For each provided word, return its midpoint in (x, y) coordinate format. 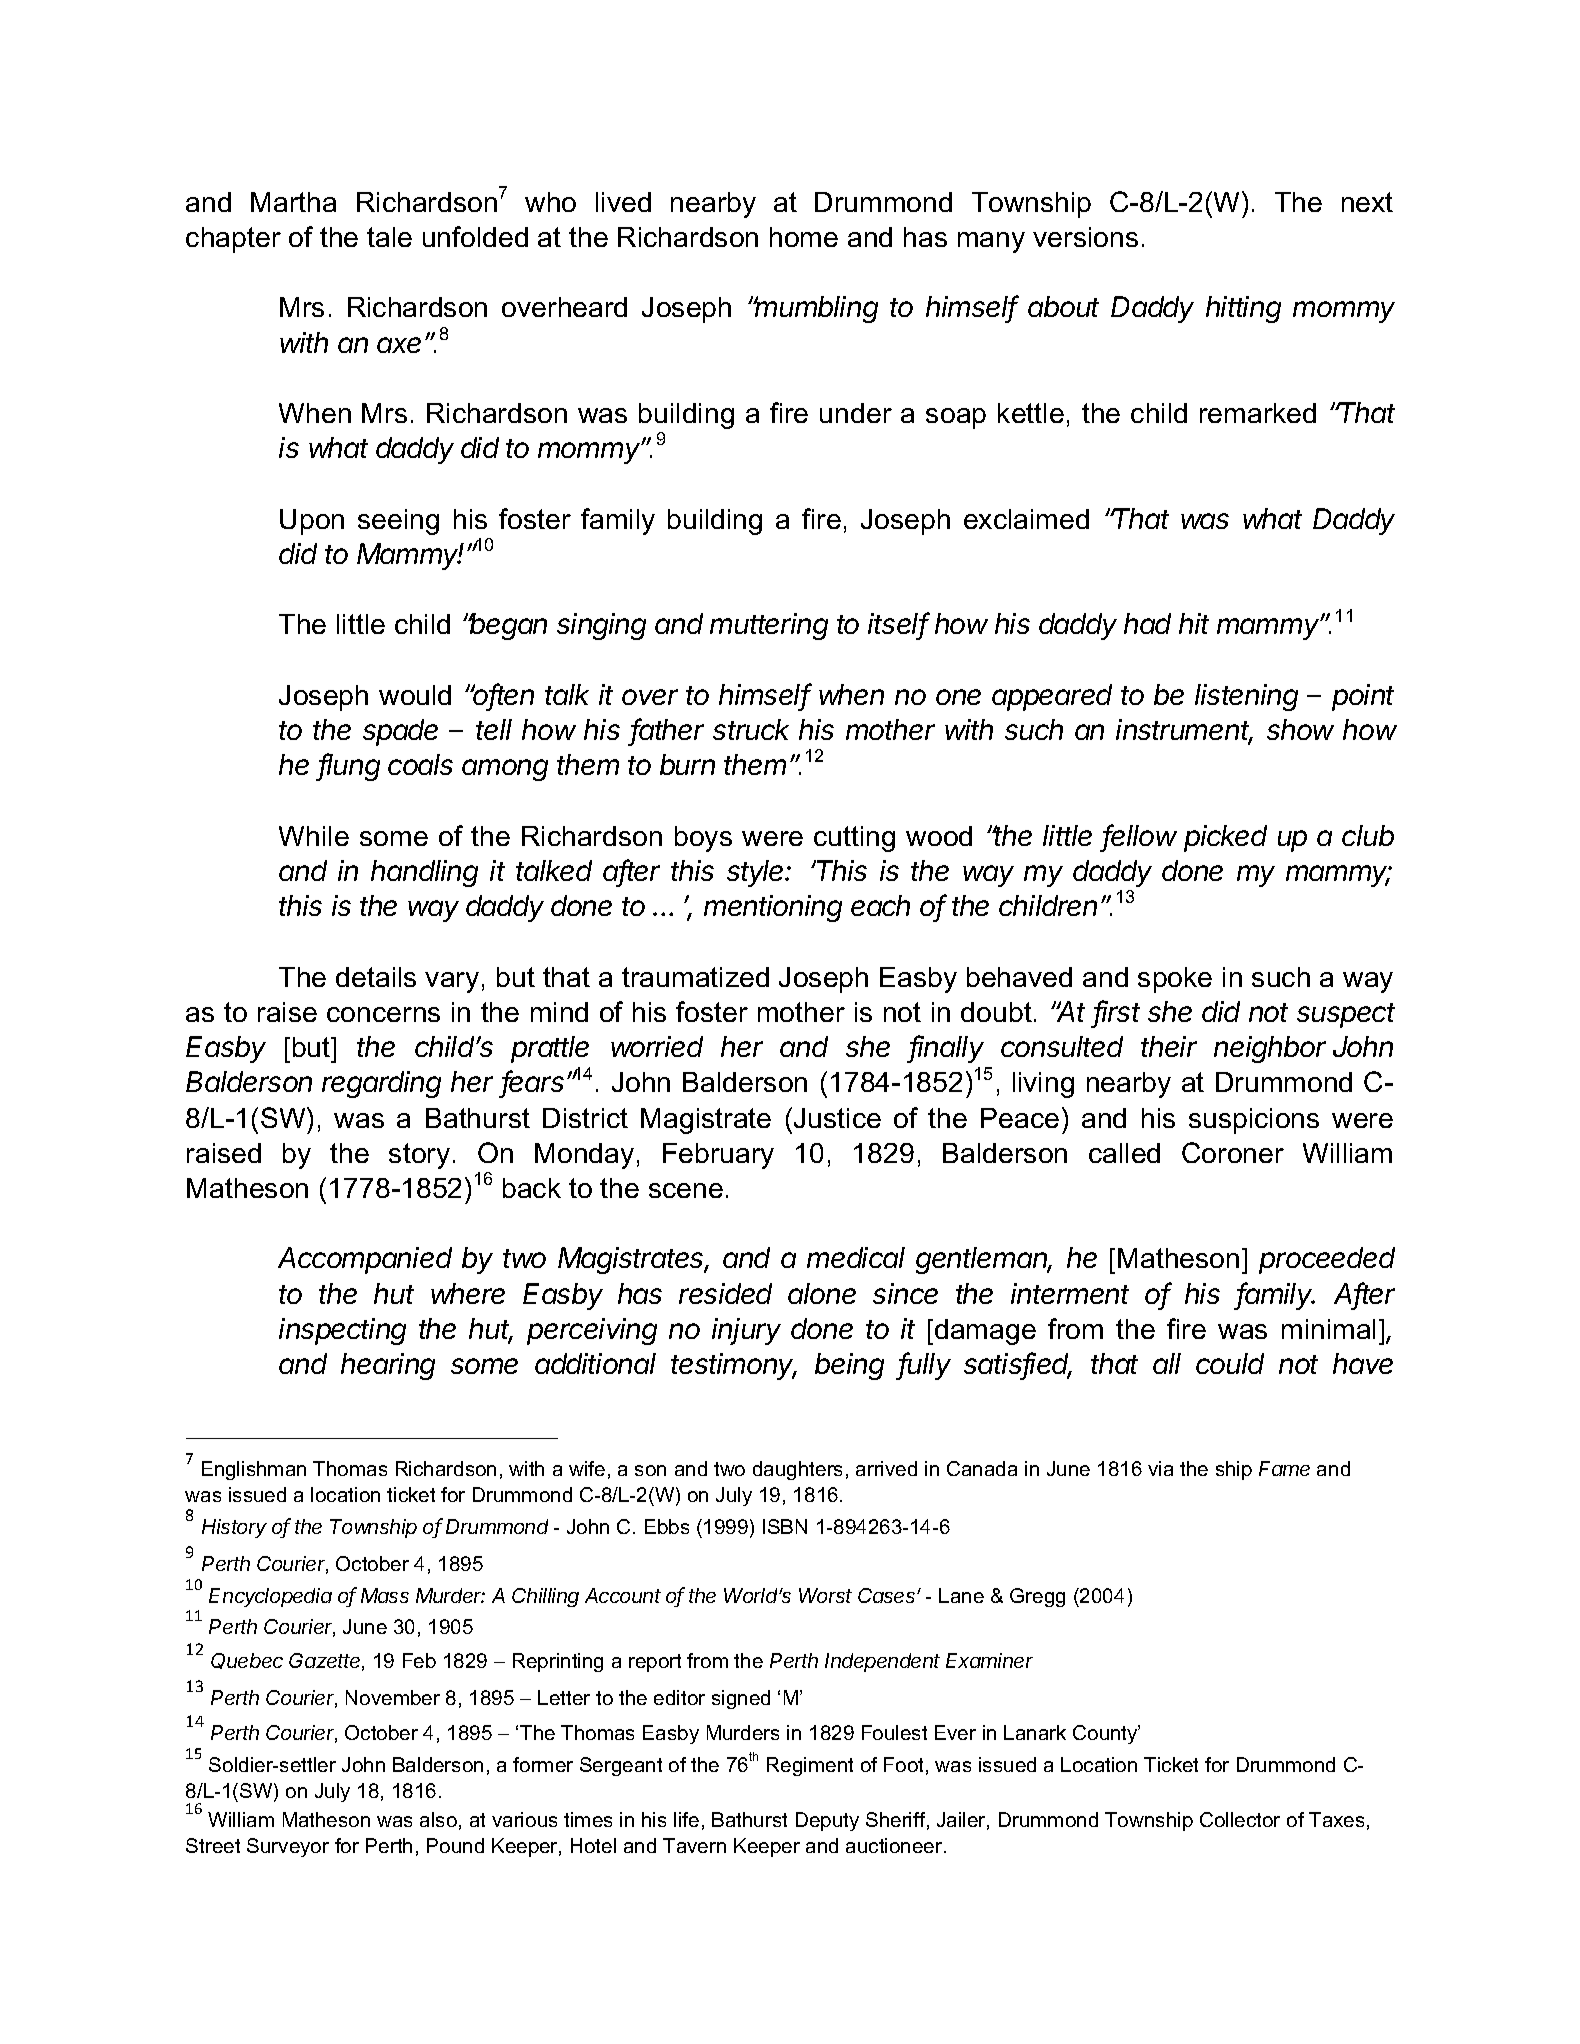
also (438, 1819)
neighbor (1270, 1049)
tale (389, 237)
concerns (383, 1014)
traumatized (695, 977)
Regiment (810, 1766)
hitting (1243, 309)
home (804, 237)
